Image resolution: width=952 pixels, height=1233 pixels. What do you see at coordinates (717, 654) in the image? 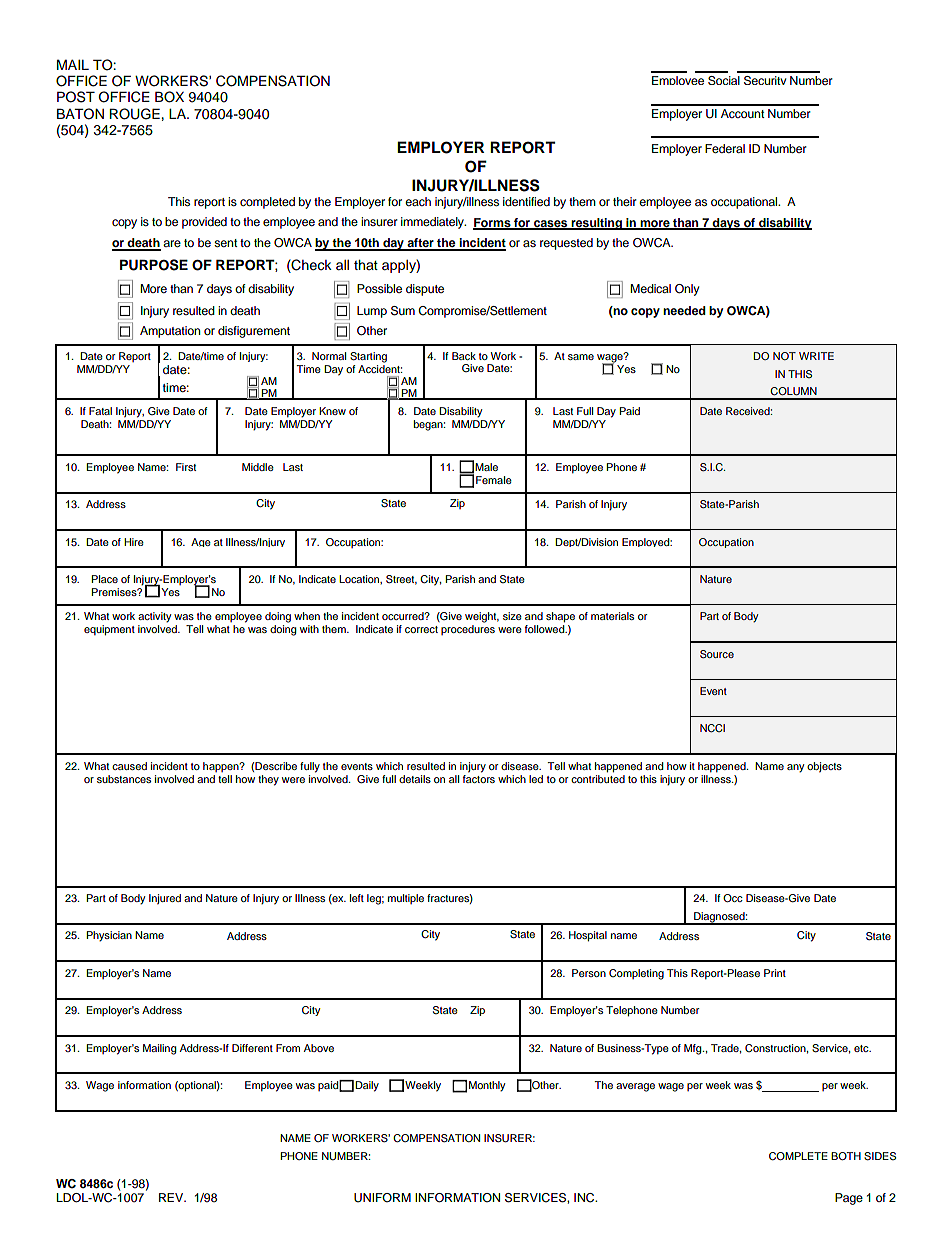
I see `Source` at bounding box center [717, 654].
